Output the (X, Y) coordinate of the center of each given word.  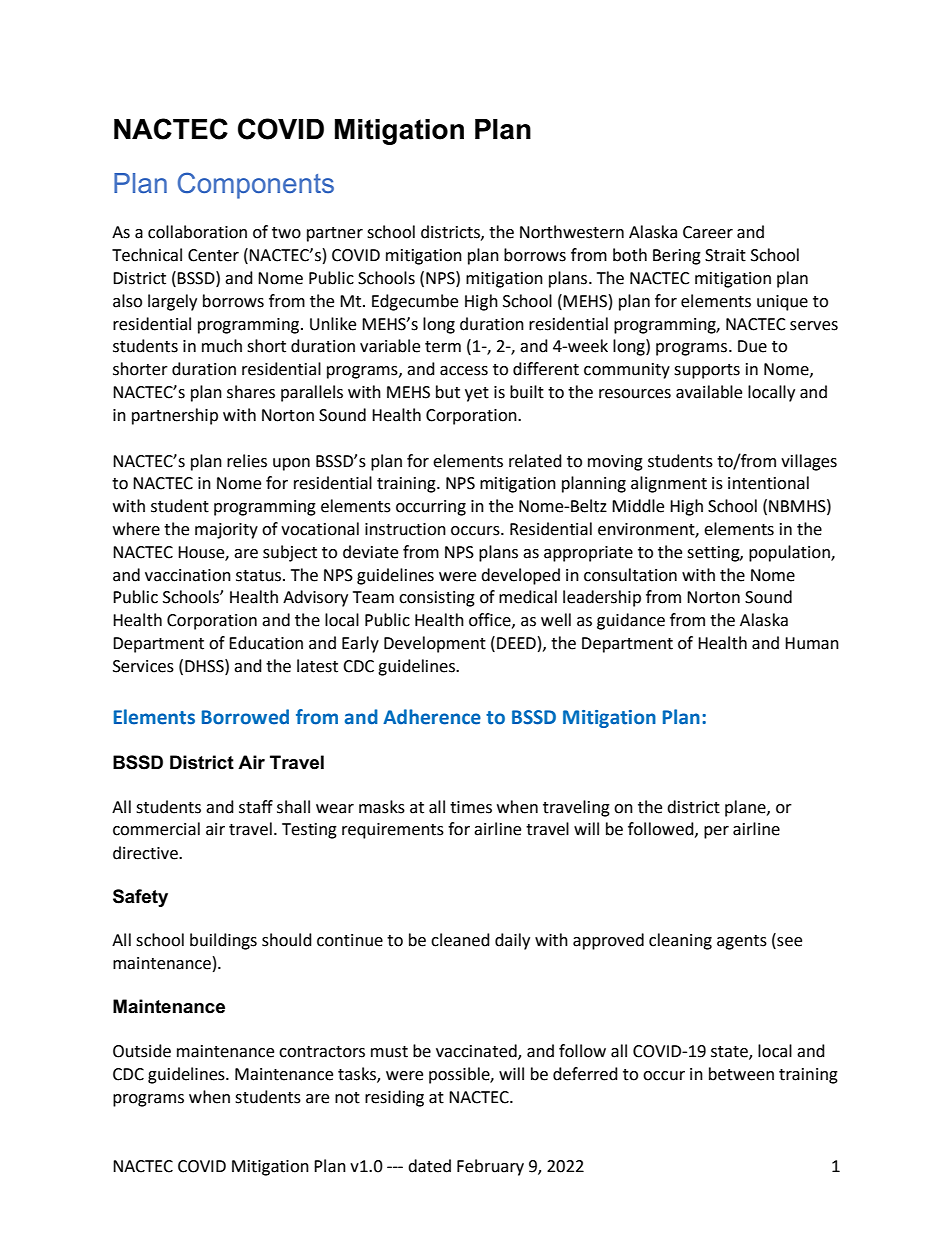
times (471, 807)
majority (226, 531)
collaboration (197, 232)
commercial (156, 829)
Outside (142, 1051)
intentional (768, 483)
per (716, 832)
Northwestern (572, 232)
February (490, 1167)
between (741, 1074)
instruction (405, 529)
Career (708, 232)
